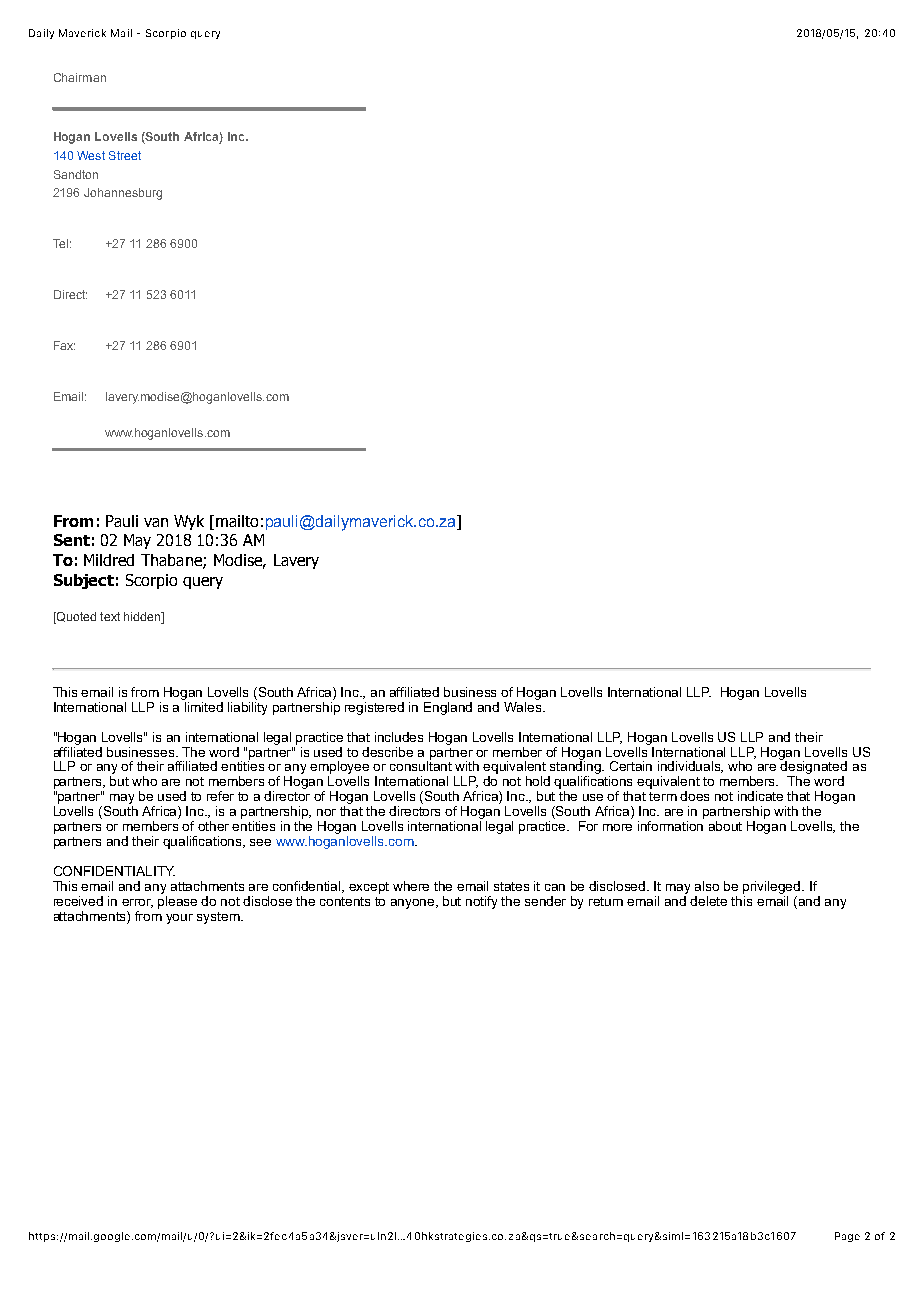  What do you see at coordinates (91, 155) in the image?
I see `West` at bounding box center [91, 155].
